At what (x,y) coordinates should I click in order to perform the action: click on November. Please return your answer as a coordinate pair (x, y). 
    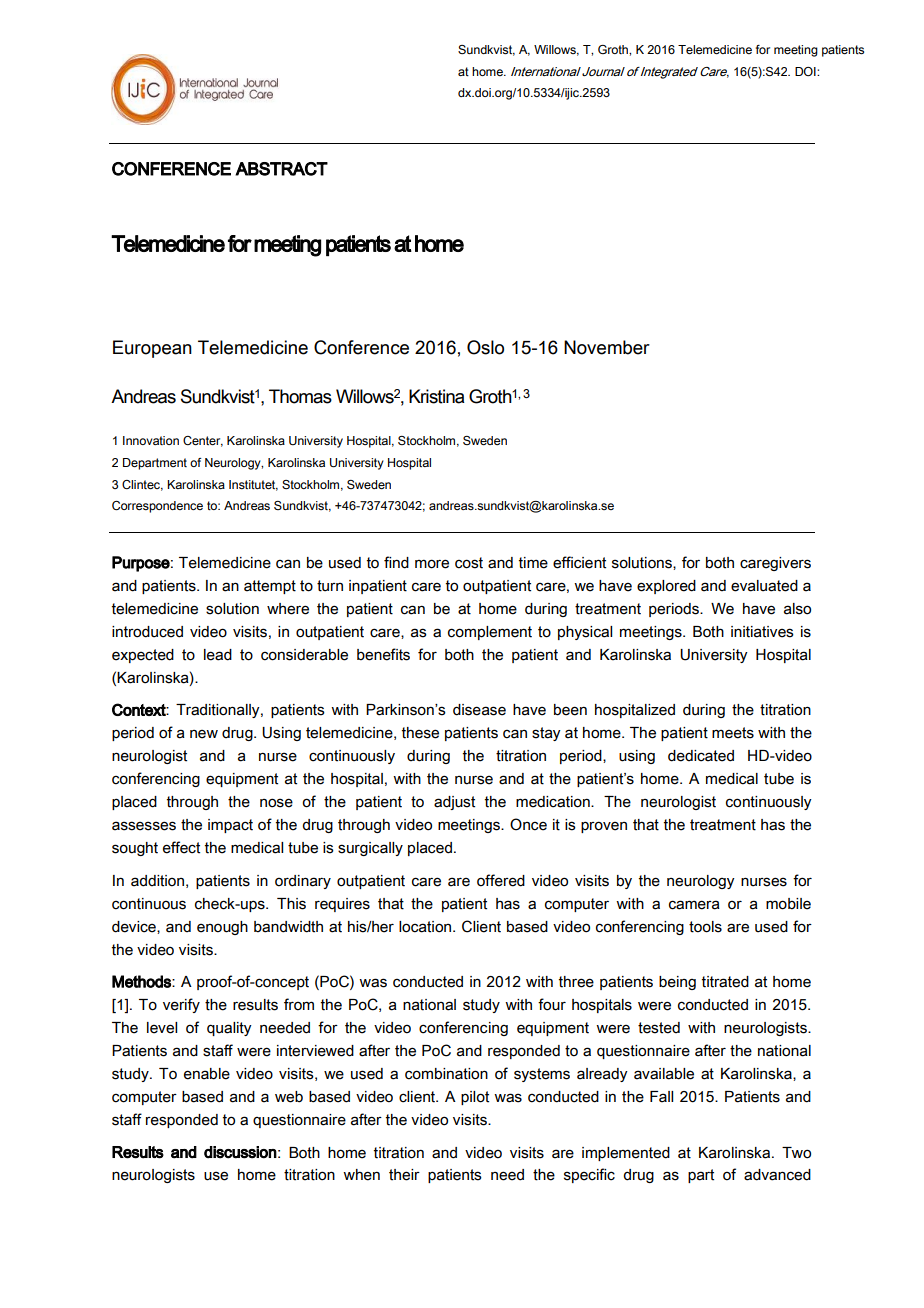
    Looking at the image, I should click on (607, 347).
